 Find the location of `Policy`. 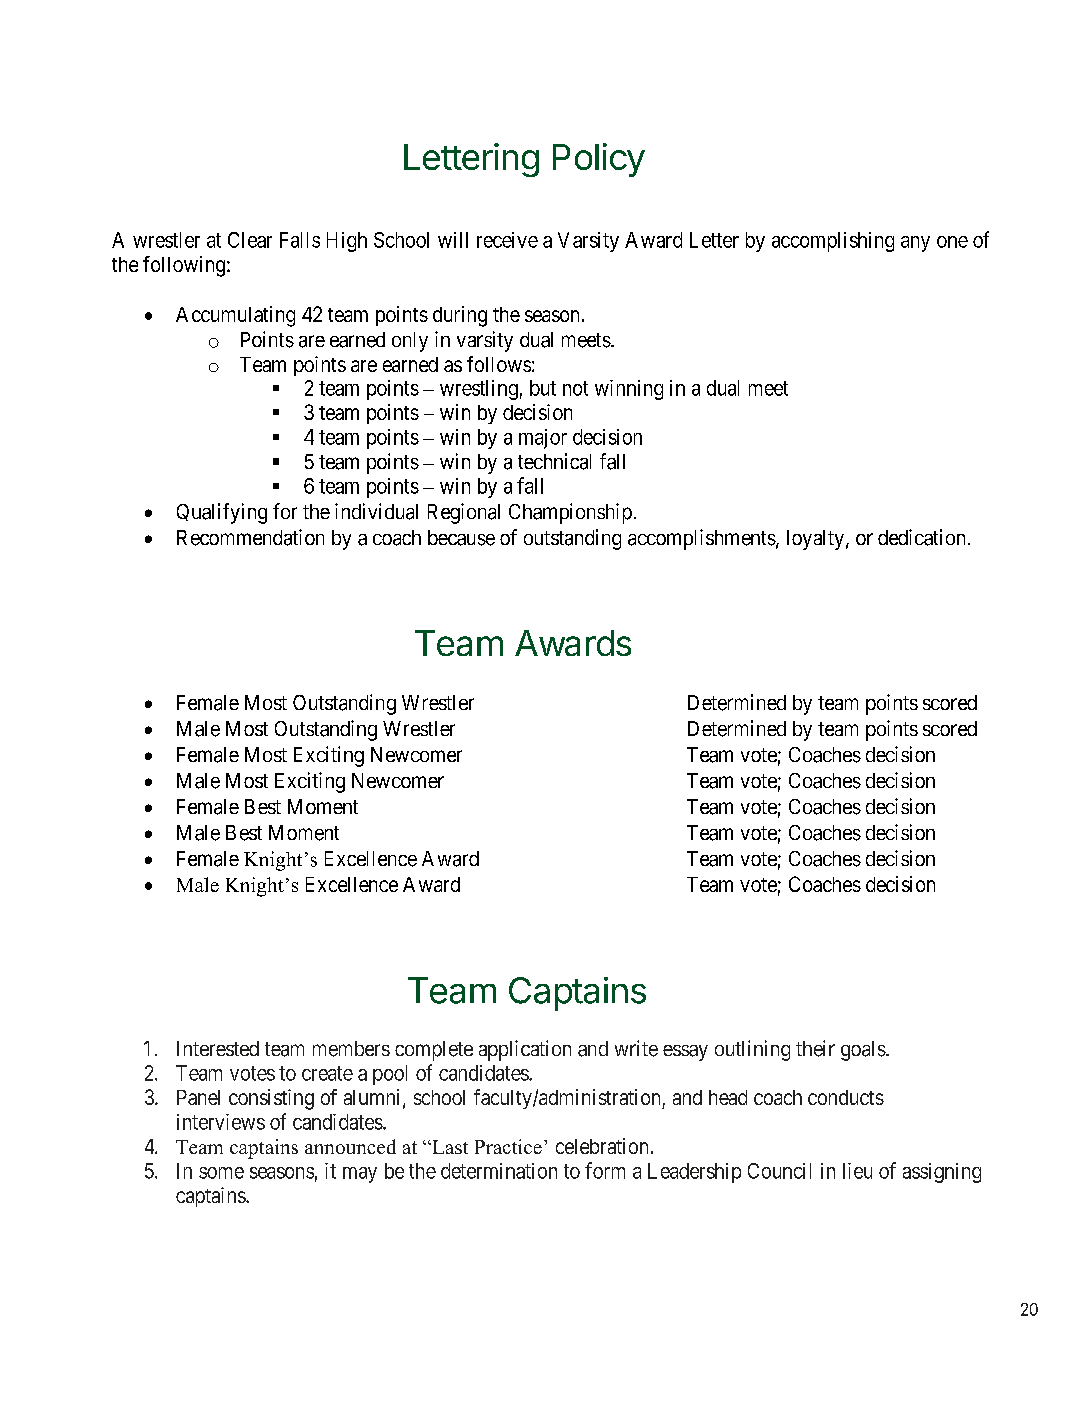

Policy is located at coordinates (599, 160).
